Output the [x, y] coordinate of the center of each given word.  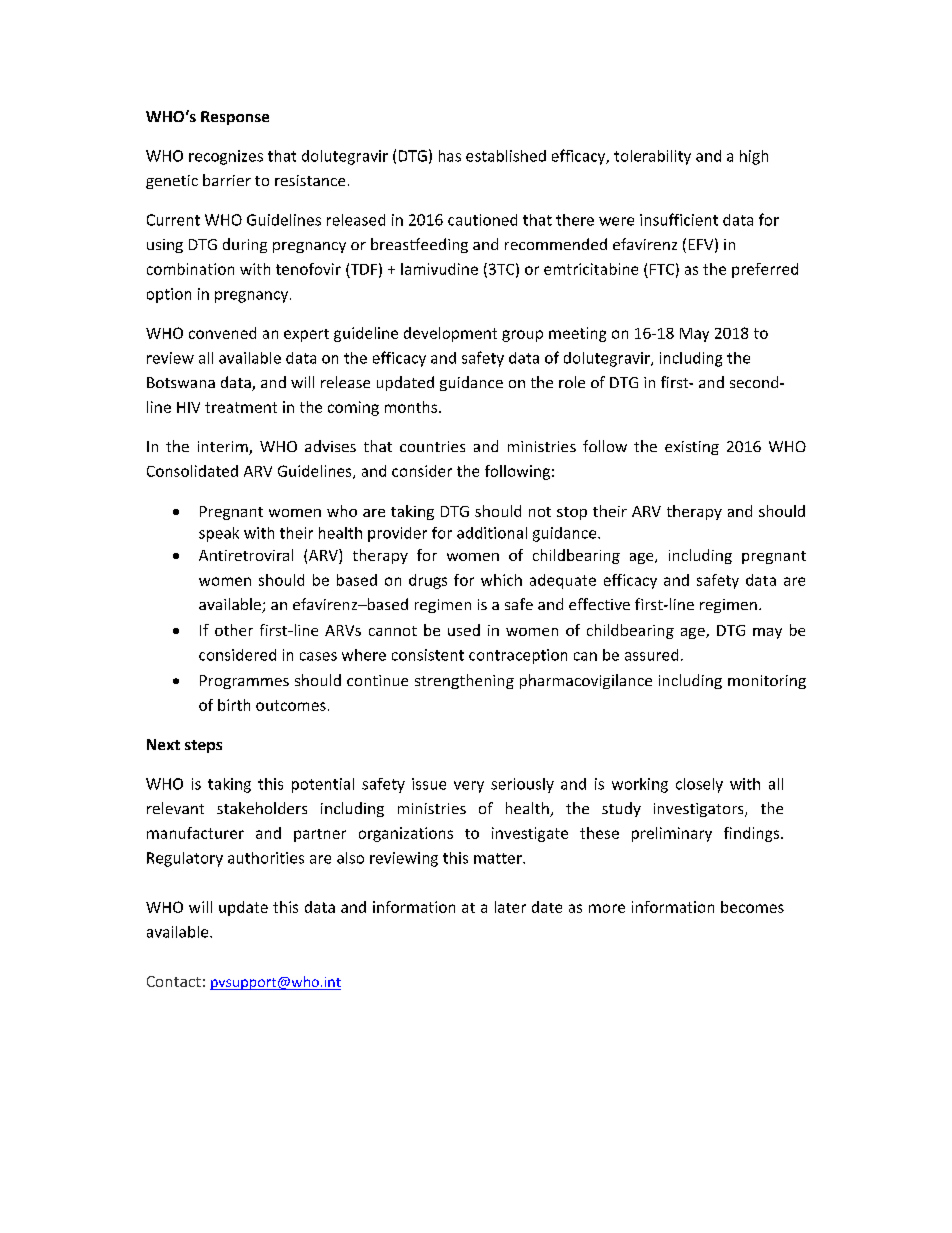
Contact [174, 981]
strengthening [464, 681]
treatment [241, 407]
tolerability [652, 157]
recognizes [226, 157]
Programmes [244, 682]
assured [651, 655]
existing [692, 448]
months [411, 407]
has [450, 156]
